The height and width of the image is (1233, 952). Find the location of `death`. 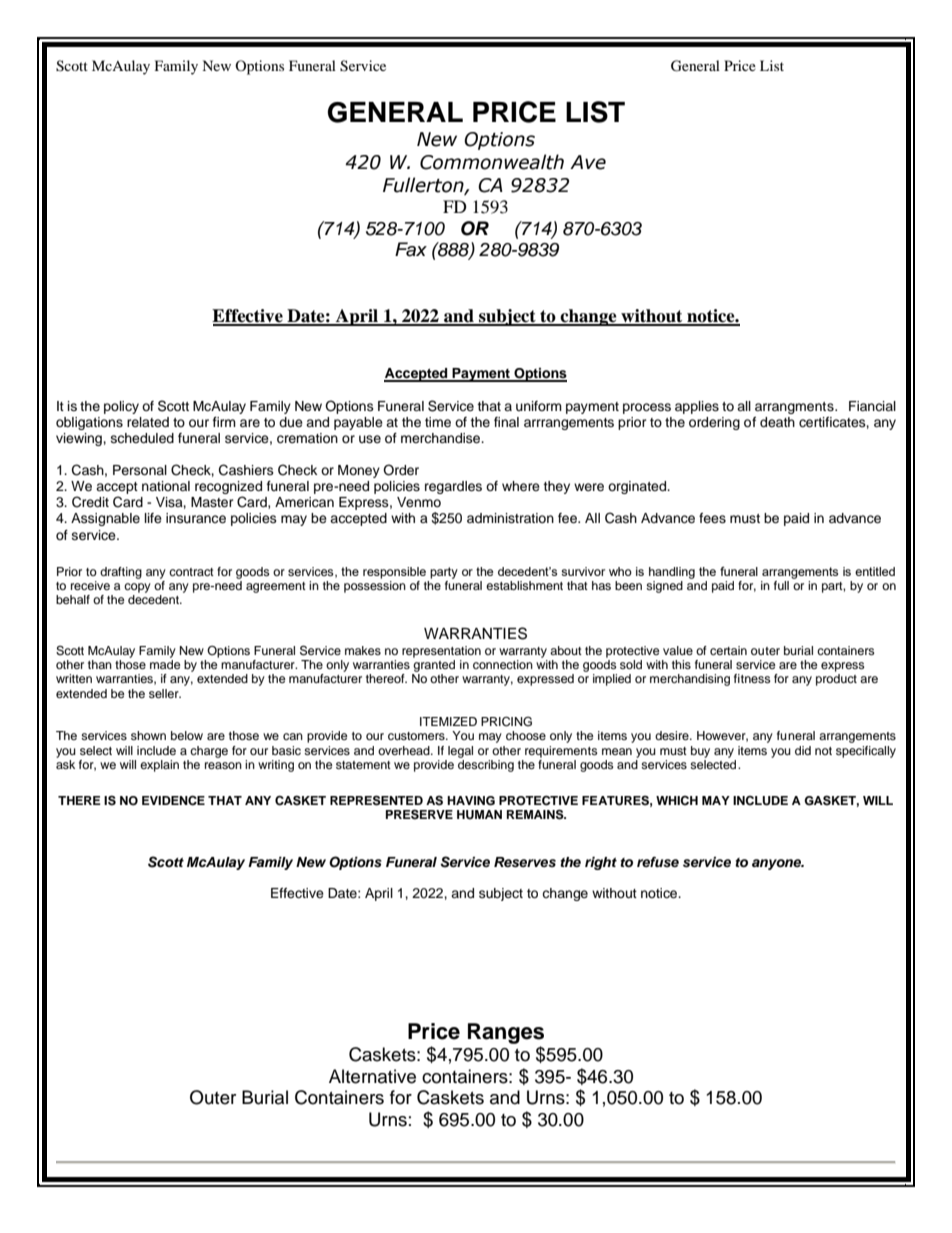

death is located at coordinates (777, 422).
